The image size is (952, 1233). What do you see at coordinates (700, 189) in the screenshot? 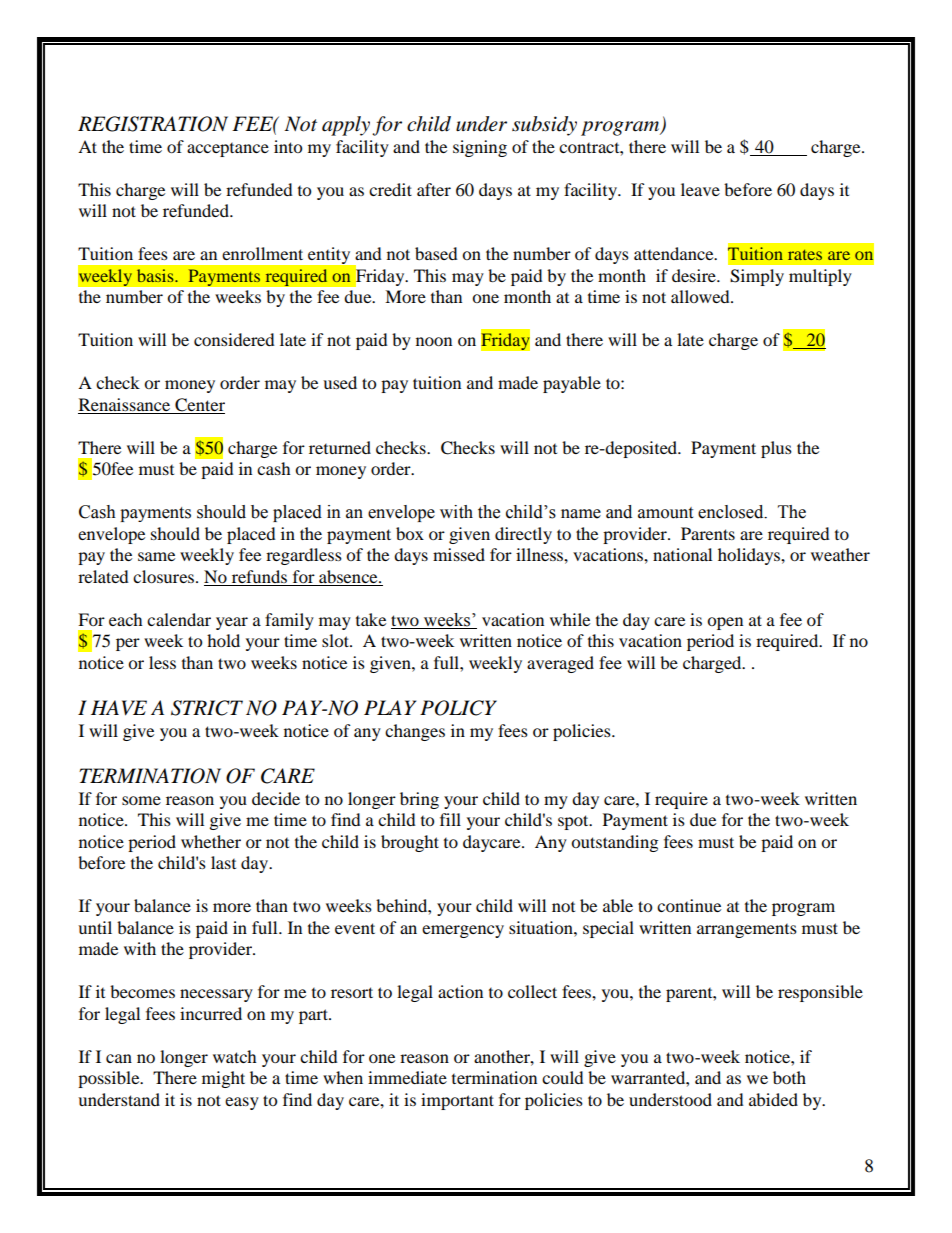
I see `leave` at bounding box center [700, 189].
